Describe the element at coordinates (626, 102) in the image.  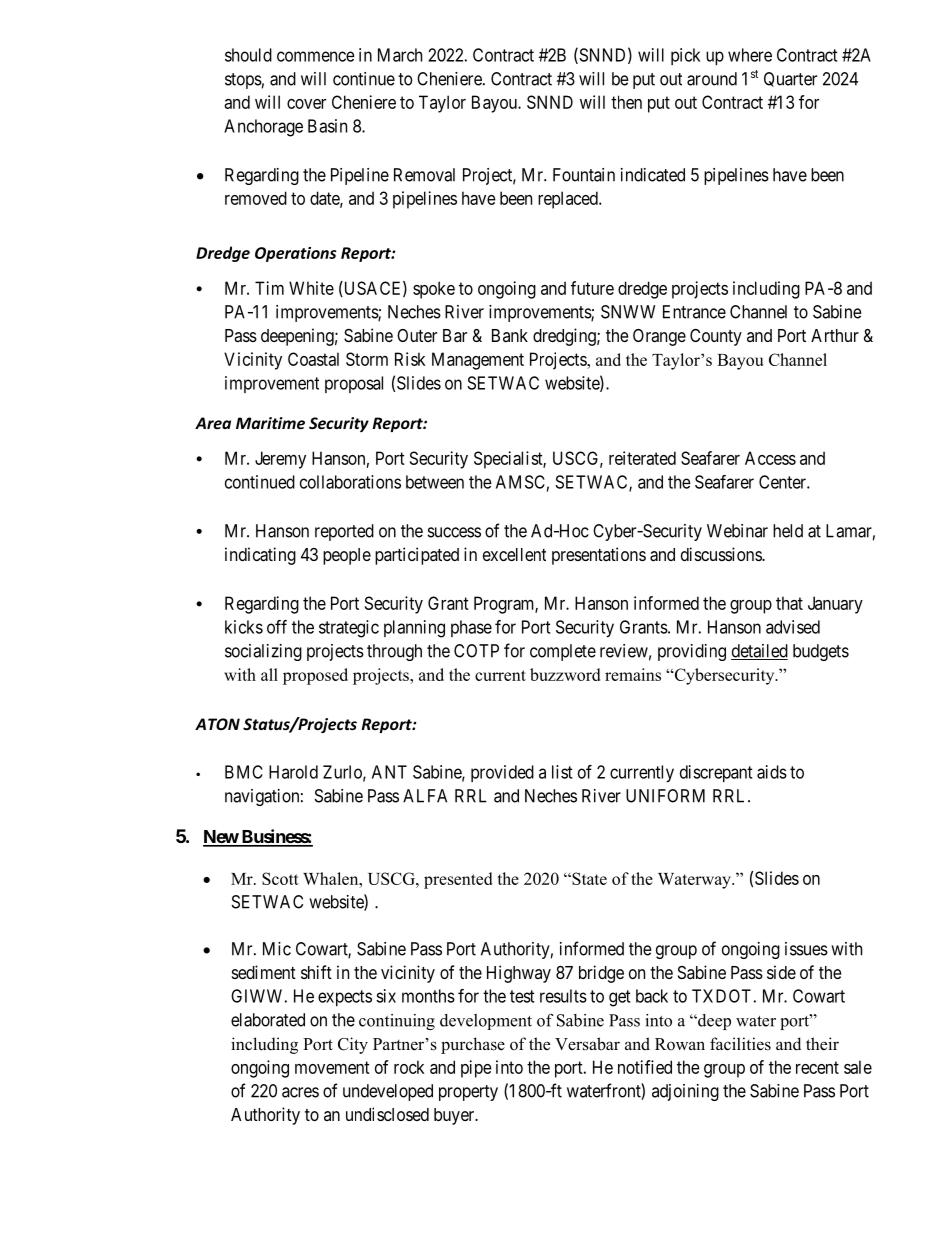
I see `then` at that location.
